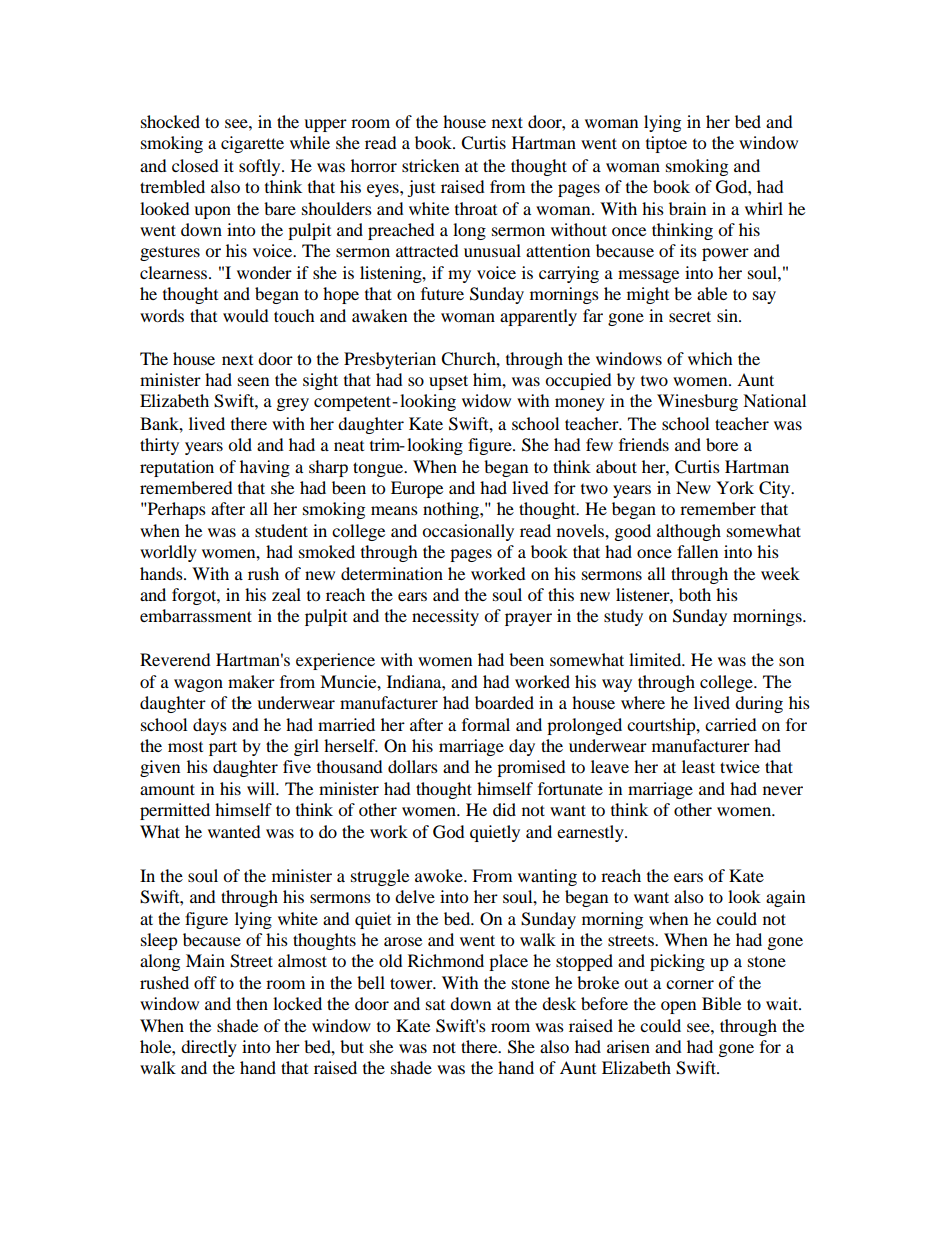 Image resolution: width=952 pixels, height=1233 pixels. I want to click on then, so click(252, 1003).
